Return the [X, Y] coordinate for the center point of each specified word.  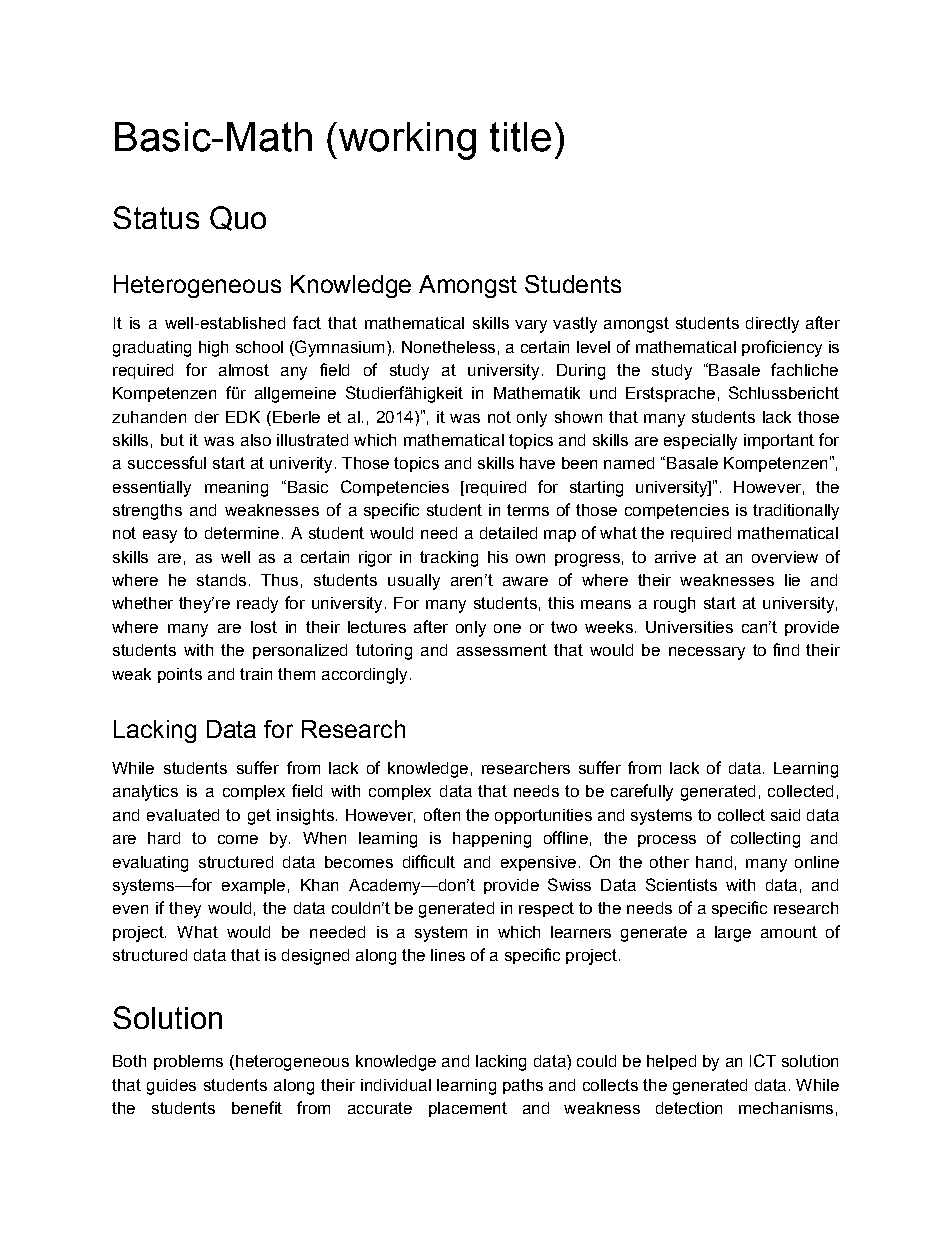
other [669, 862]
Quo [238, 218]
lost [264, 627]
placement [468, 1109]
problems [188, 1062]
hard [164, 838]
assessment [502, 650]
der [207, 417]
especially [700, 442]
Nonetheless [448, 347]
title [520, 137]
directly [772, 325]
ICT [763, 1060]
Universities [689, 627]
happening [492, 840]
